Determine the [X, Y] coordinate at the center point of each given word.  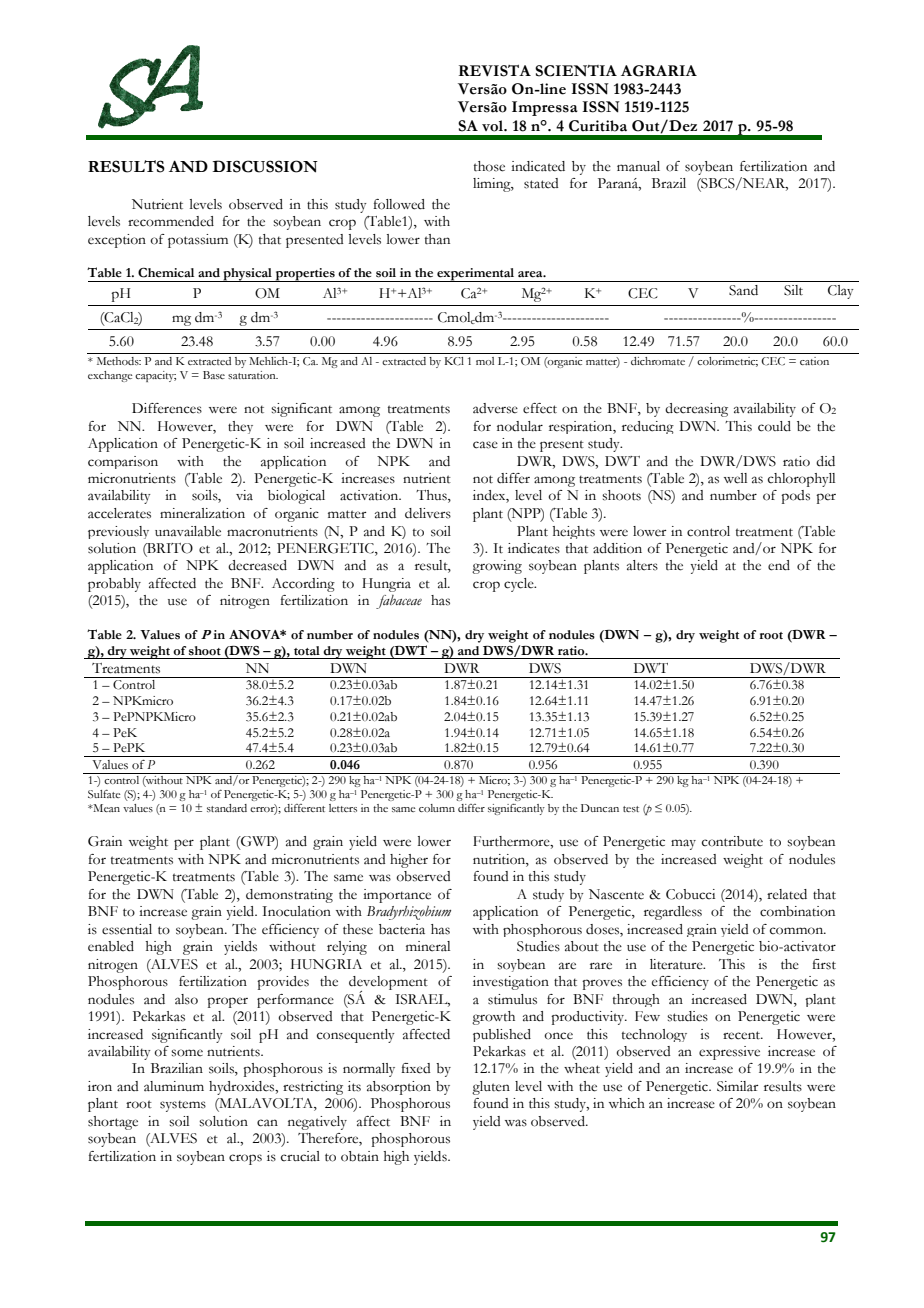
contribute [732, 841]
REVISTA [495, 71]
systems [183, 1106]
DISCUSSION [265, 166]
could [774, 426]
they [240, 427]
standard [227, 808]
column [437, 808]
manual [638, 166]
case [485, 445]
